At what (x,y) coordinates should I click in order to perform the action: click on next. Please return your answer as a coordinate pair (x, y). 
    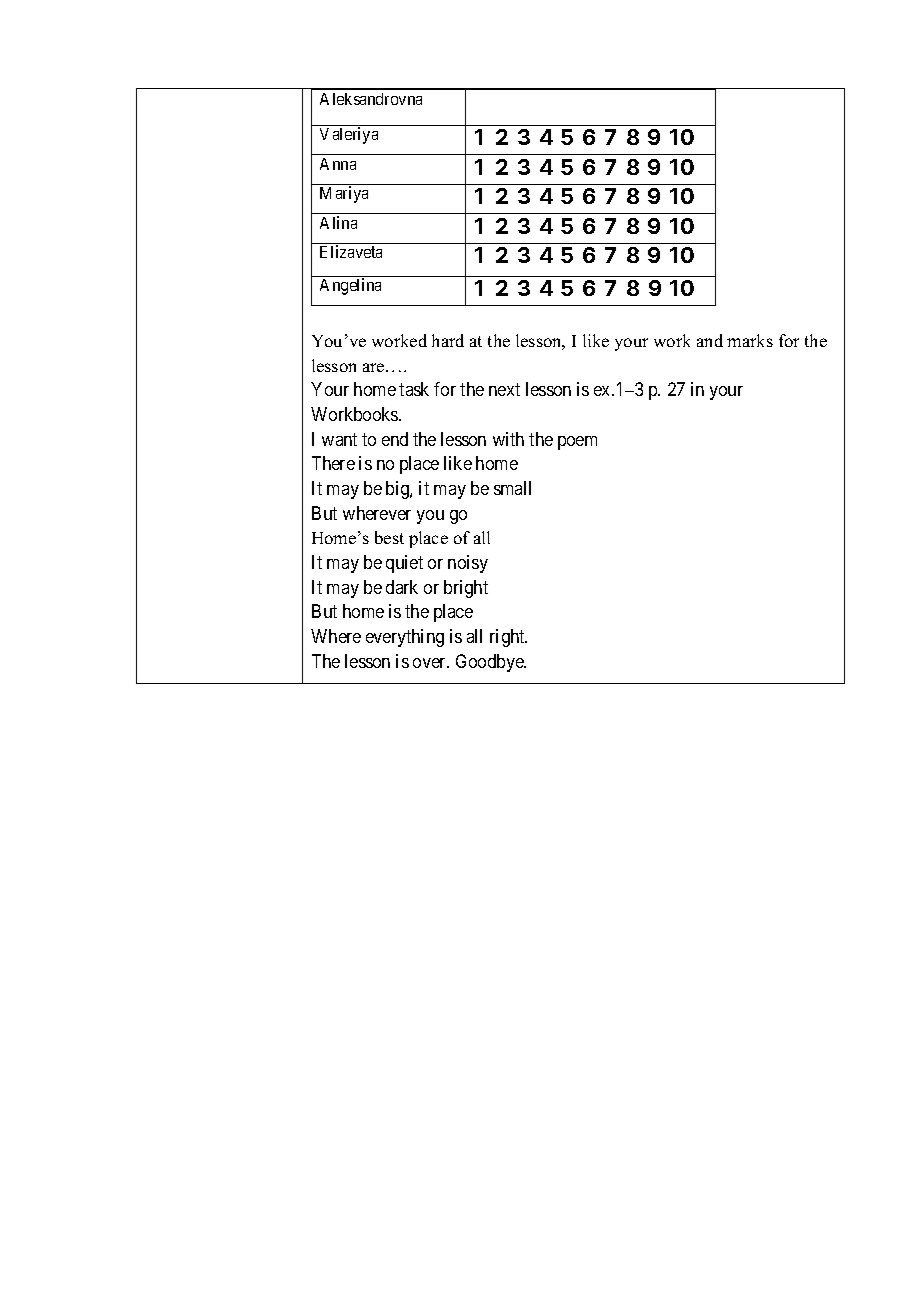
    Looking at the image, I should click on (504, 390).
